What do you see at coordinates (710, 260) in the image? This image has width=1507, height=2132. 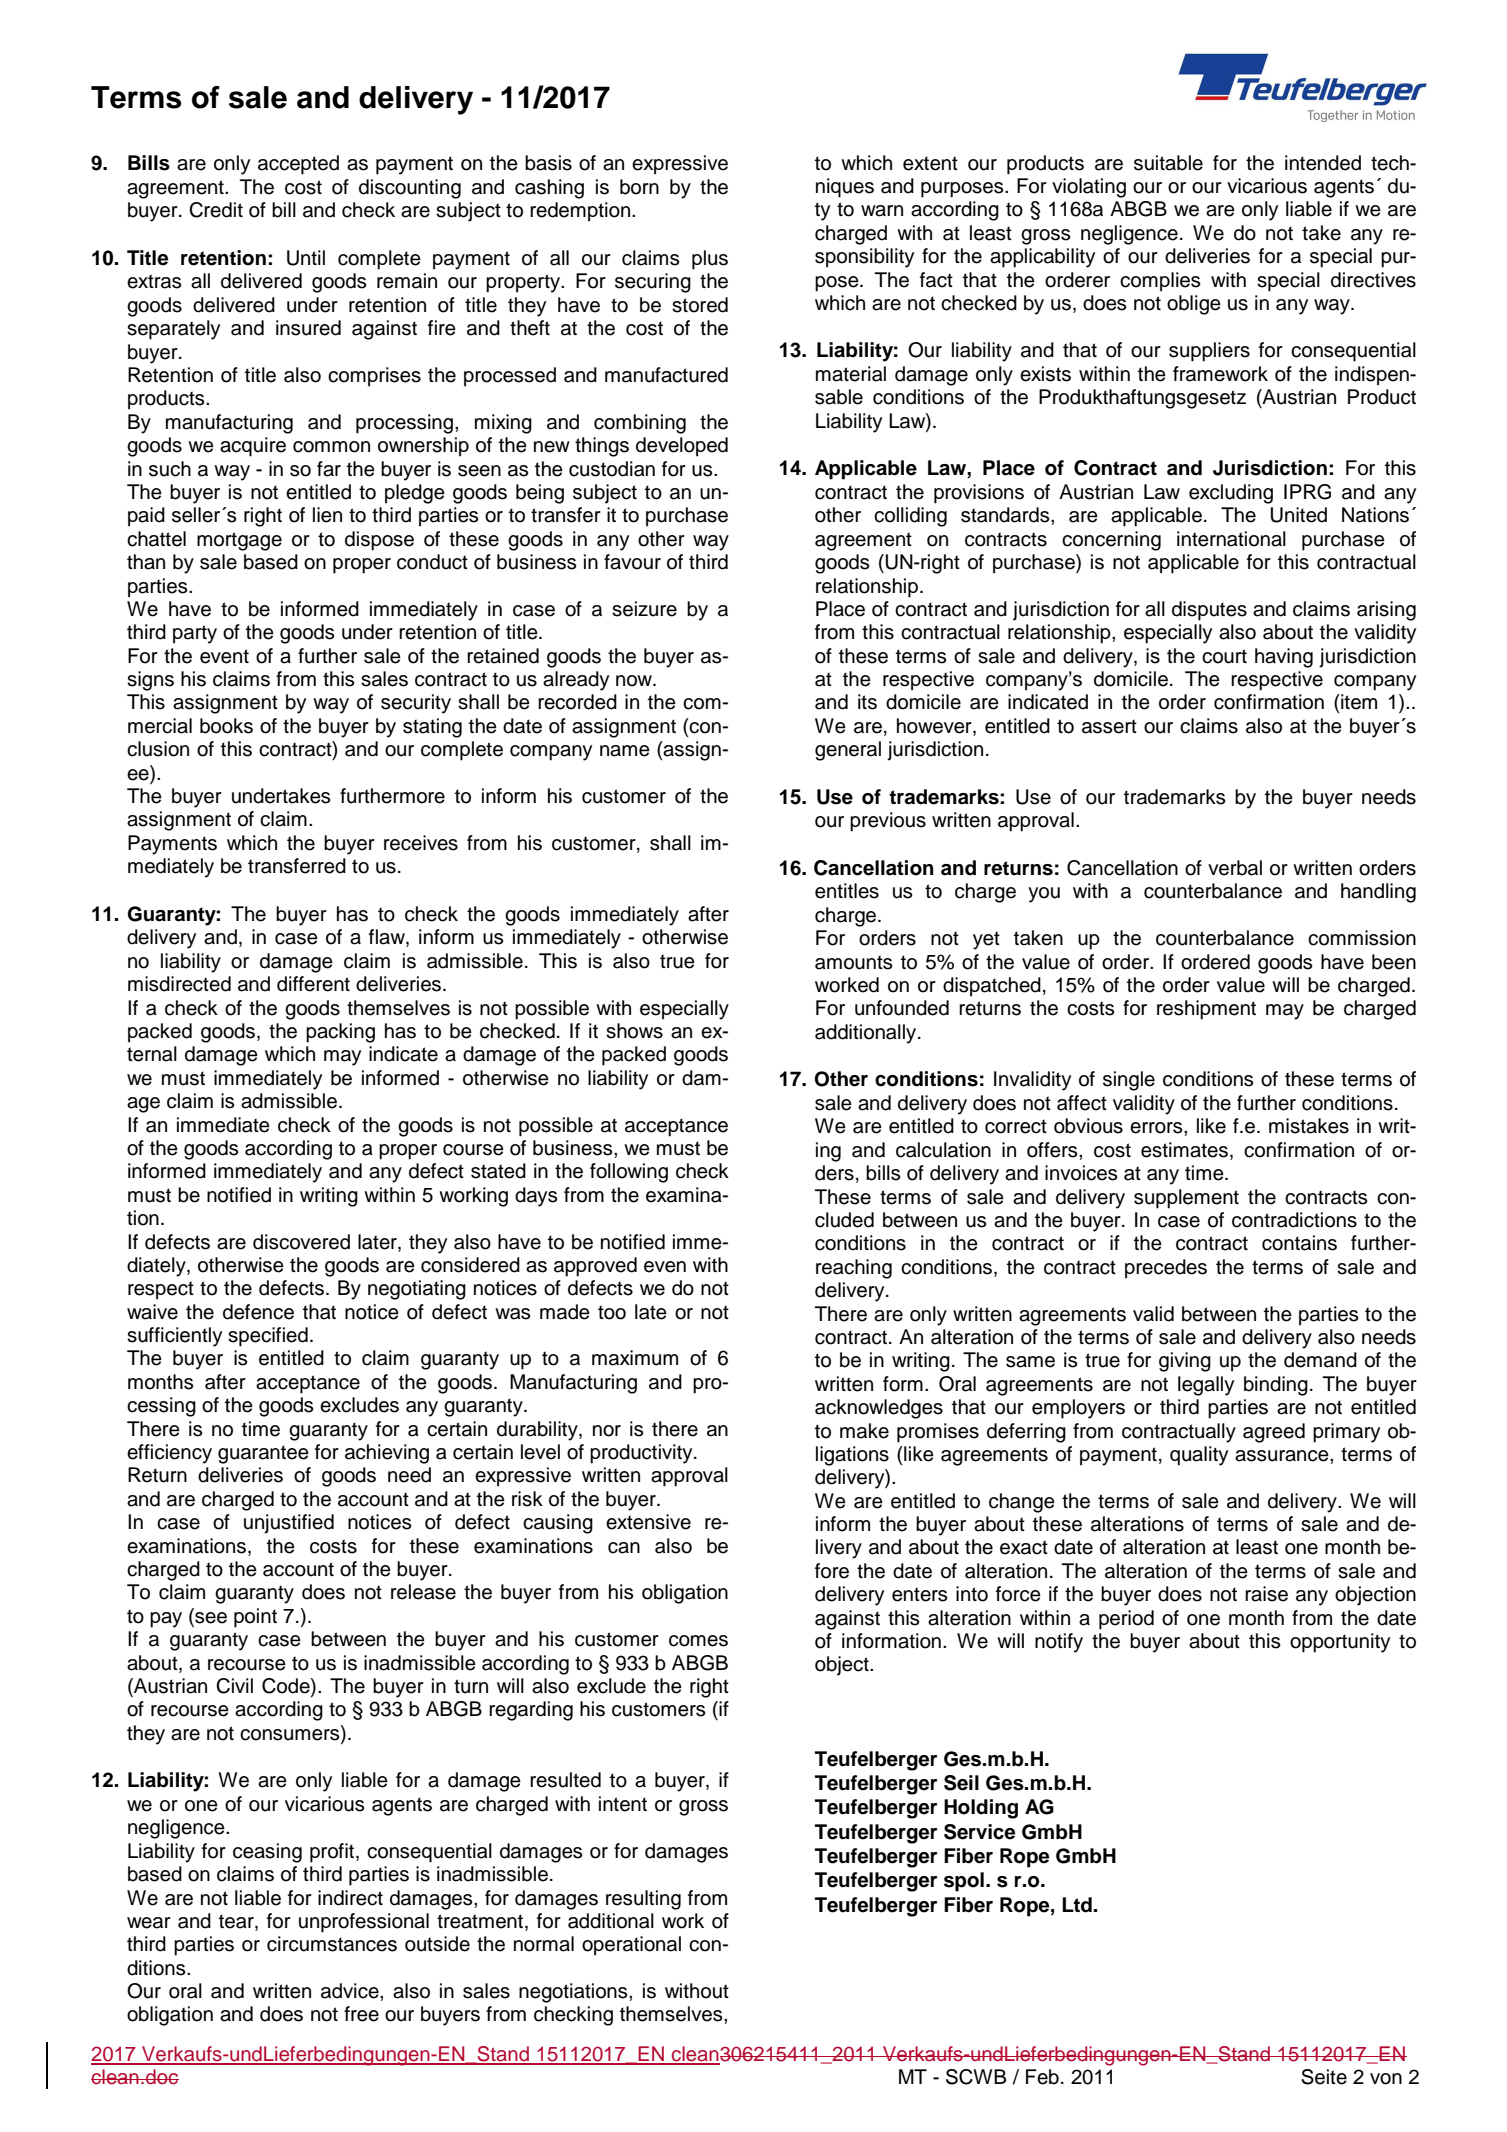 I see `plus` at bounding box center [710, 260].
